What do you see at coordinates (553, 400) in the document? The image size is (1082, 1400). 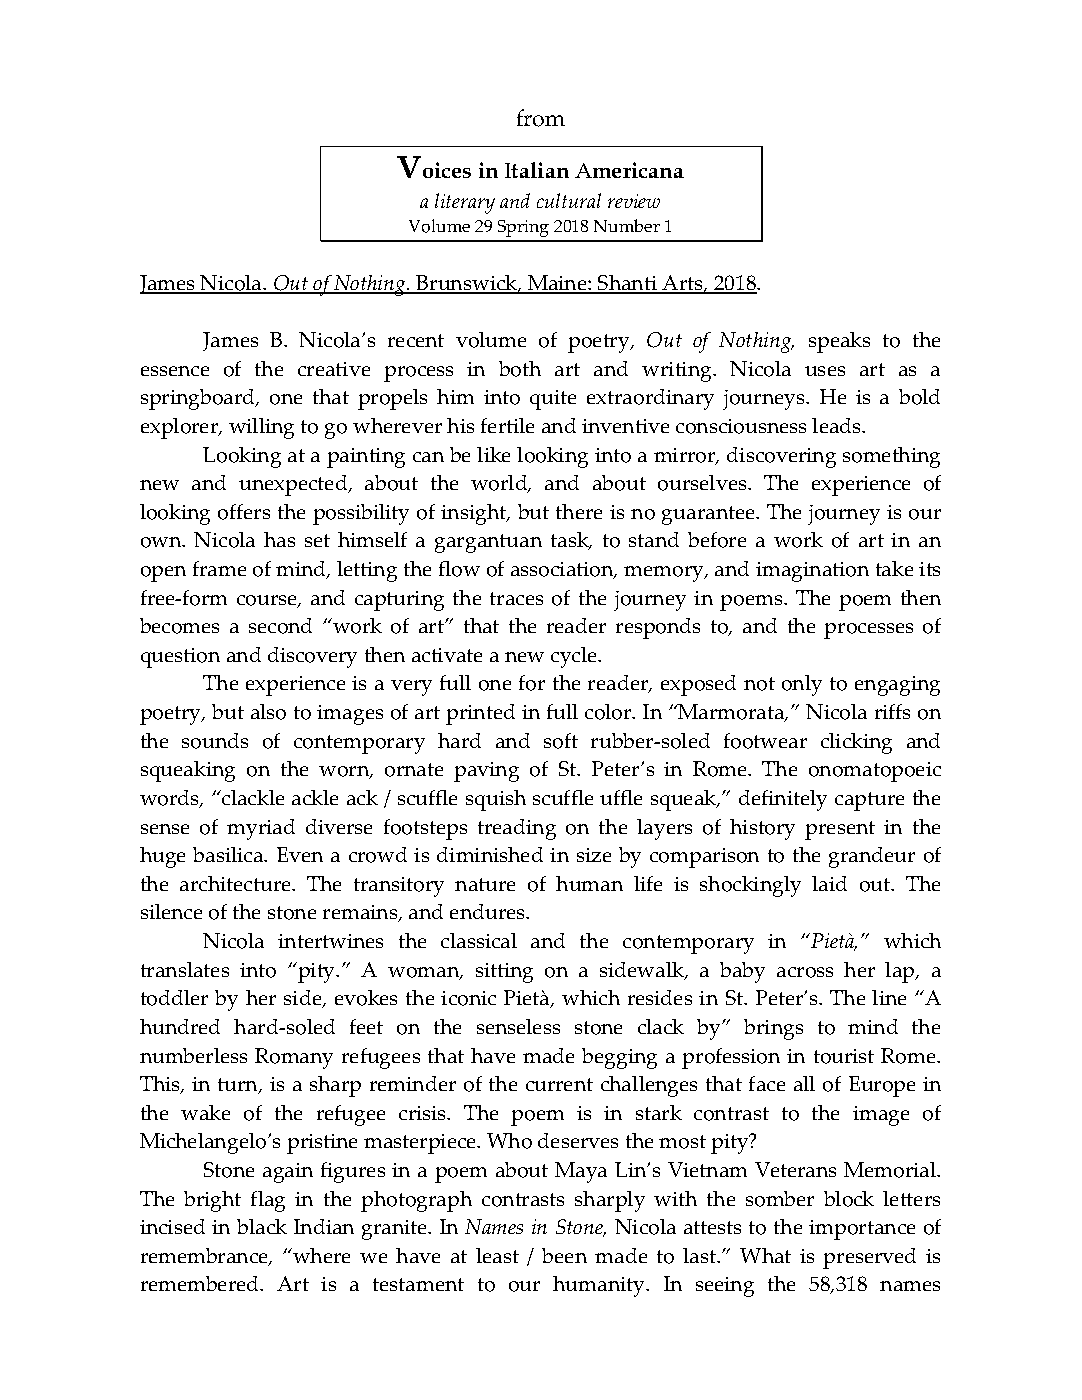 I see `quite` at bounding box center [553, 400].
